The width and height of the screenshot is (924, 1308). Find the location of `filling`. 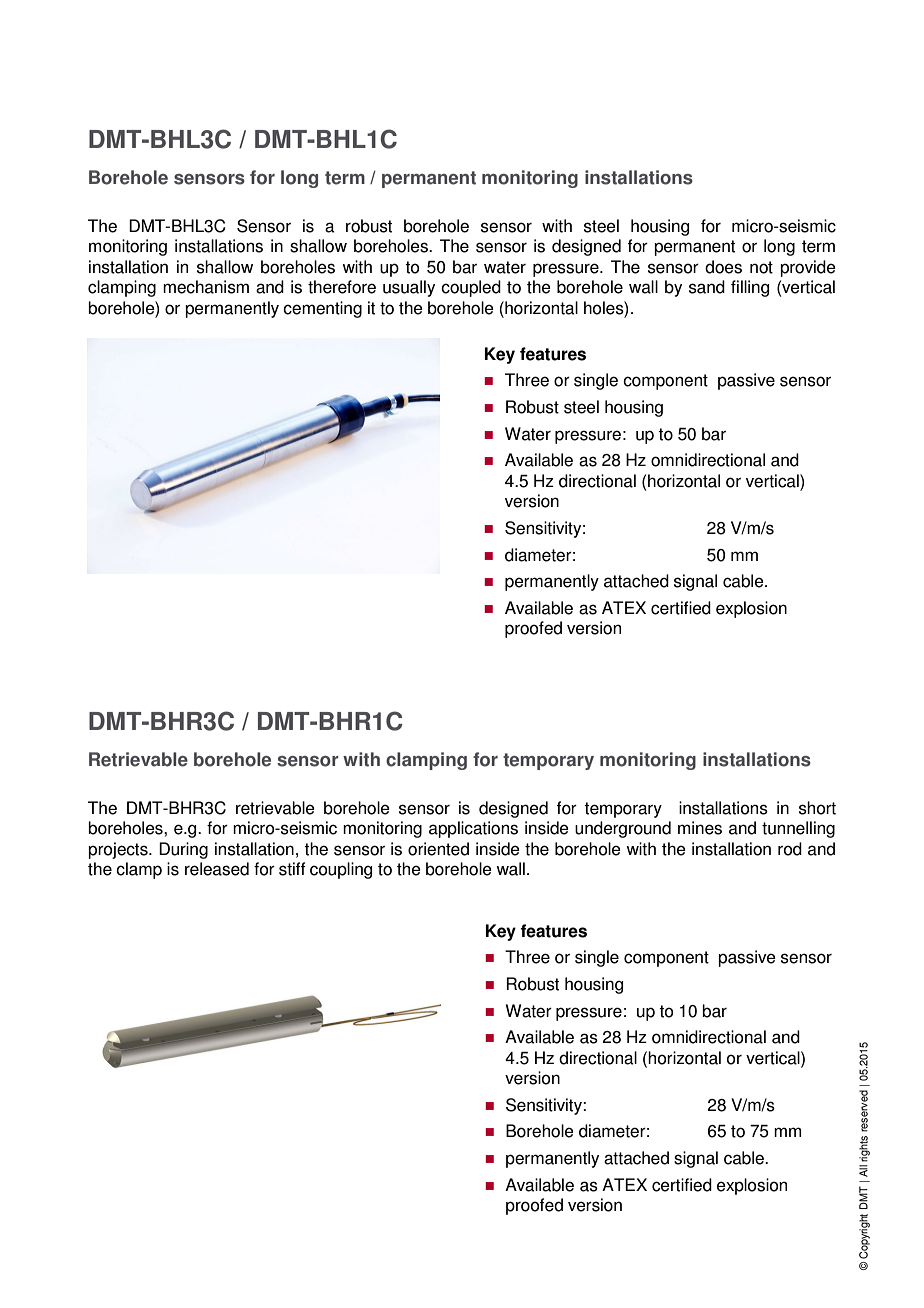

filling is located at coordinates (750, 288).
